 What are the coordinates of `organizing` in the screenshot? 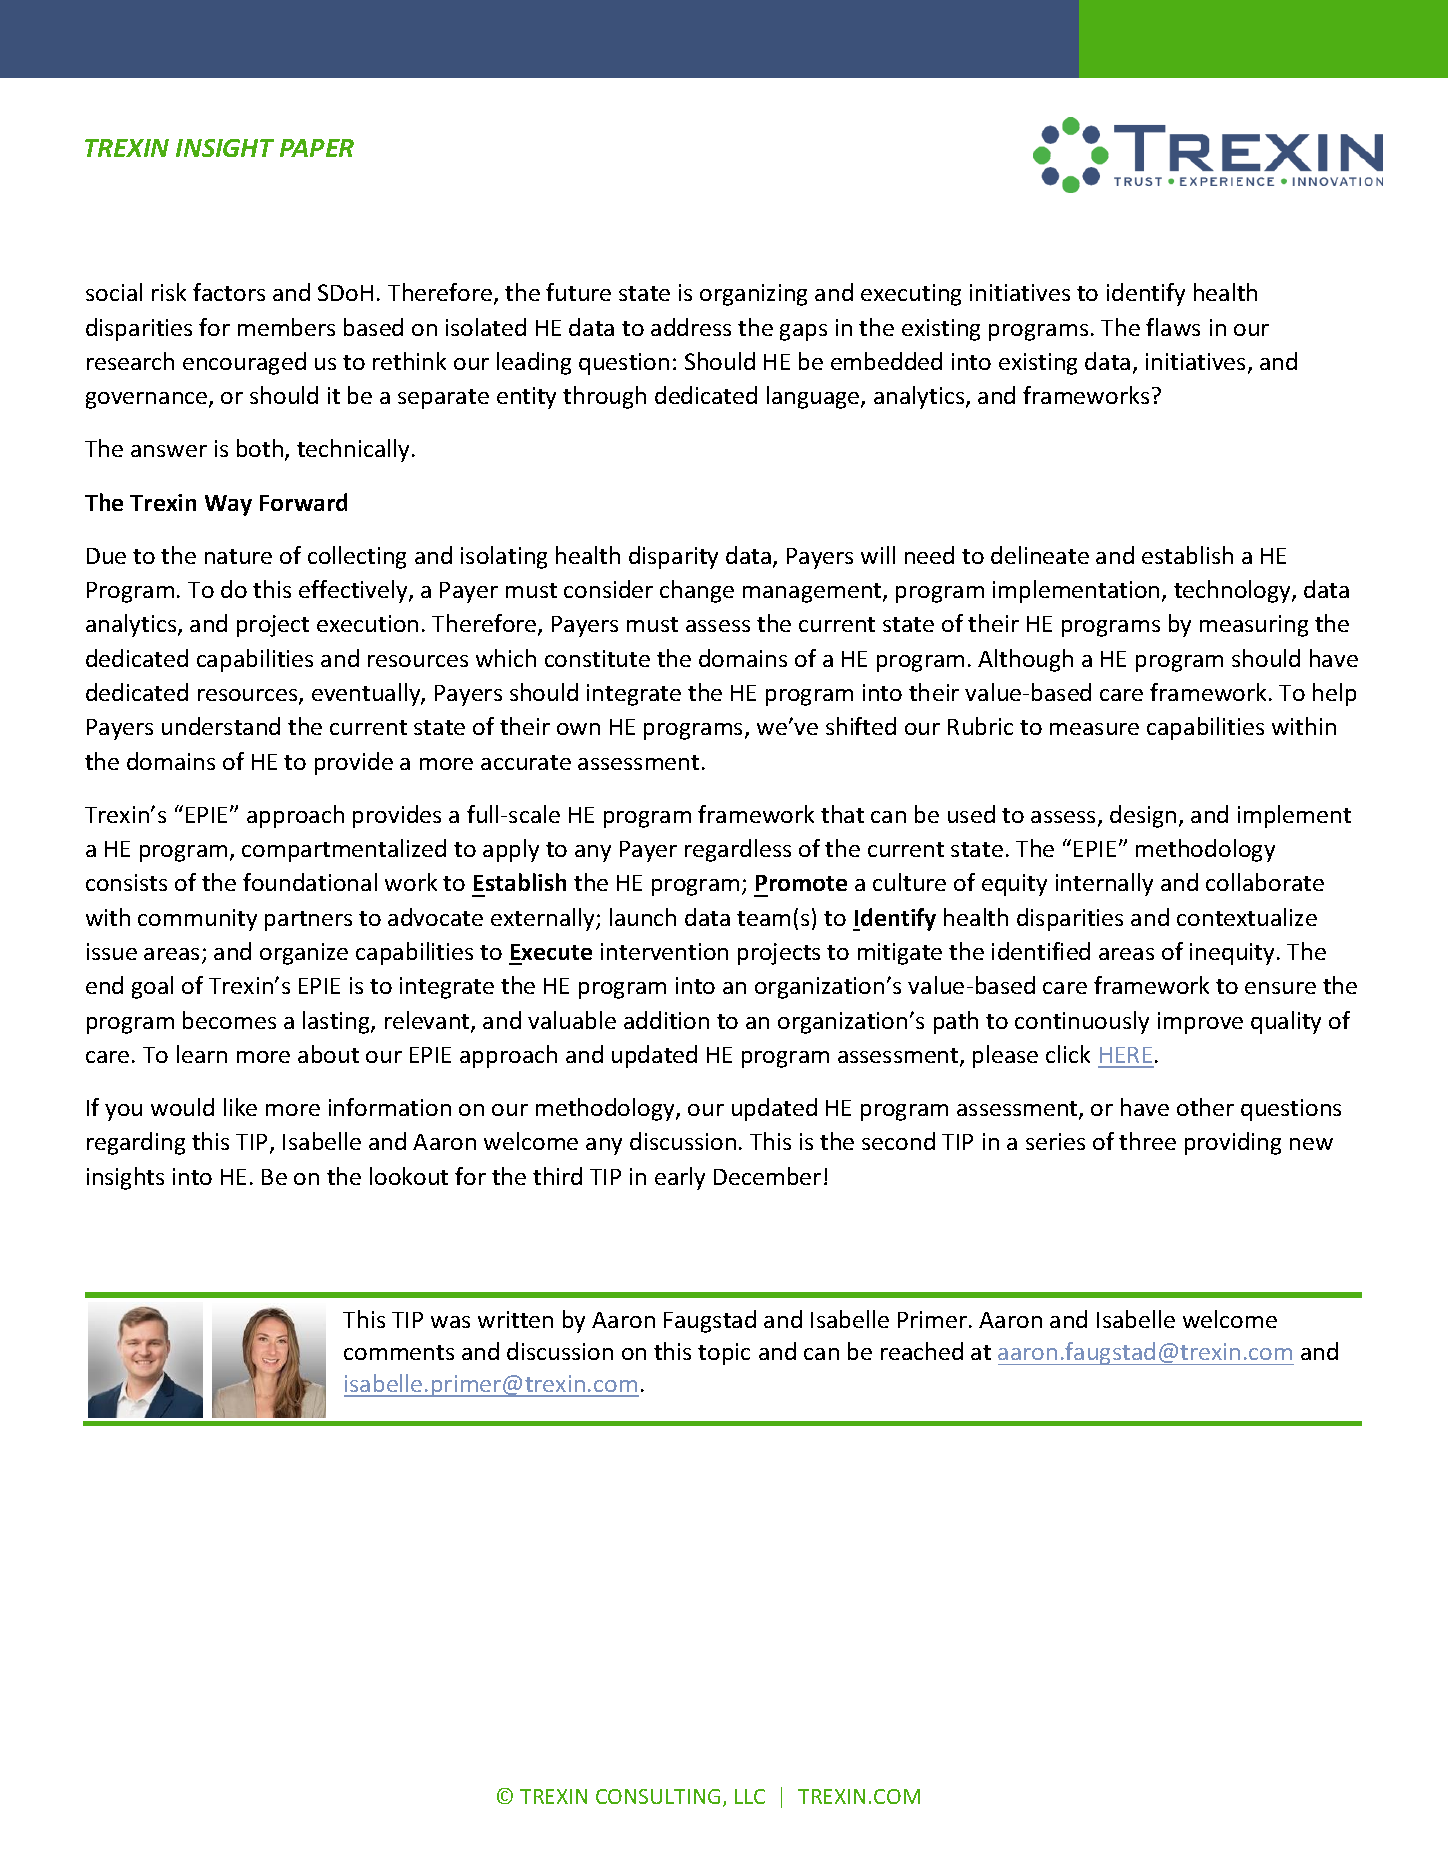 It's located at (753, 295).
